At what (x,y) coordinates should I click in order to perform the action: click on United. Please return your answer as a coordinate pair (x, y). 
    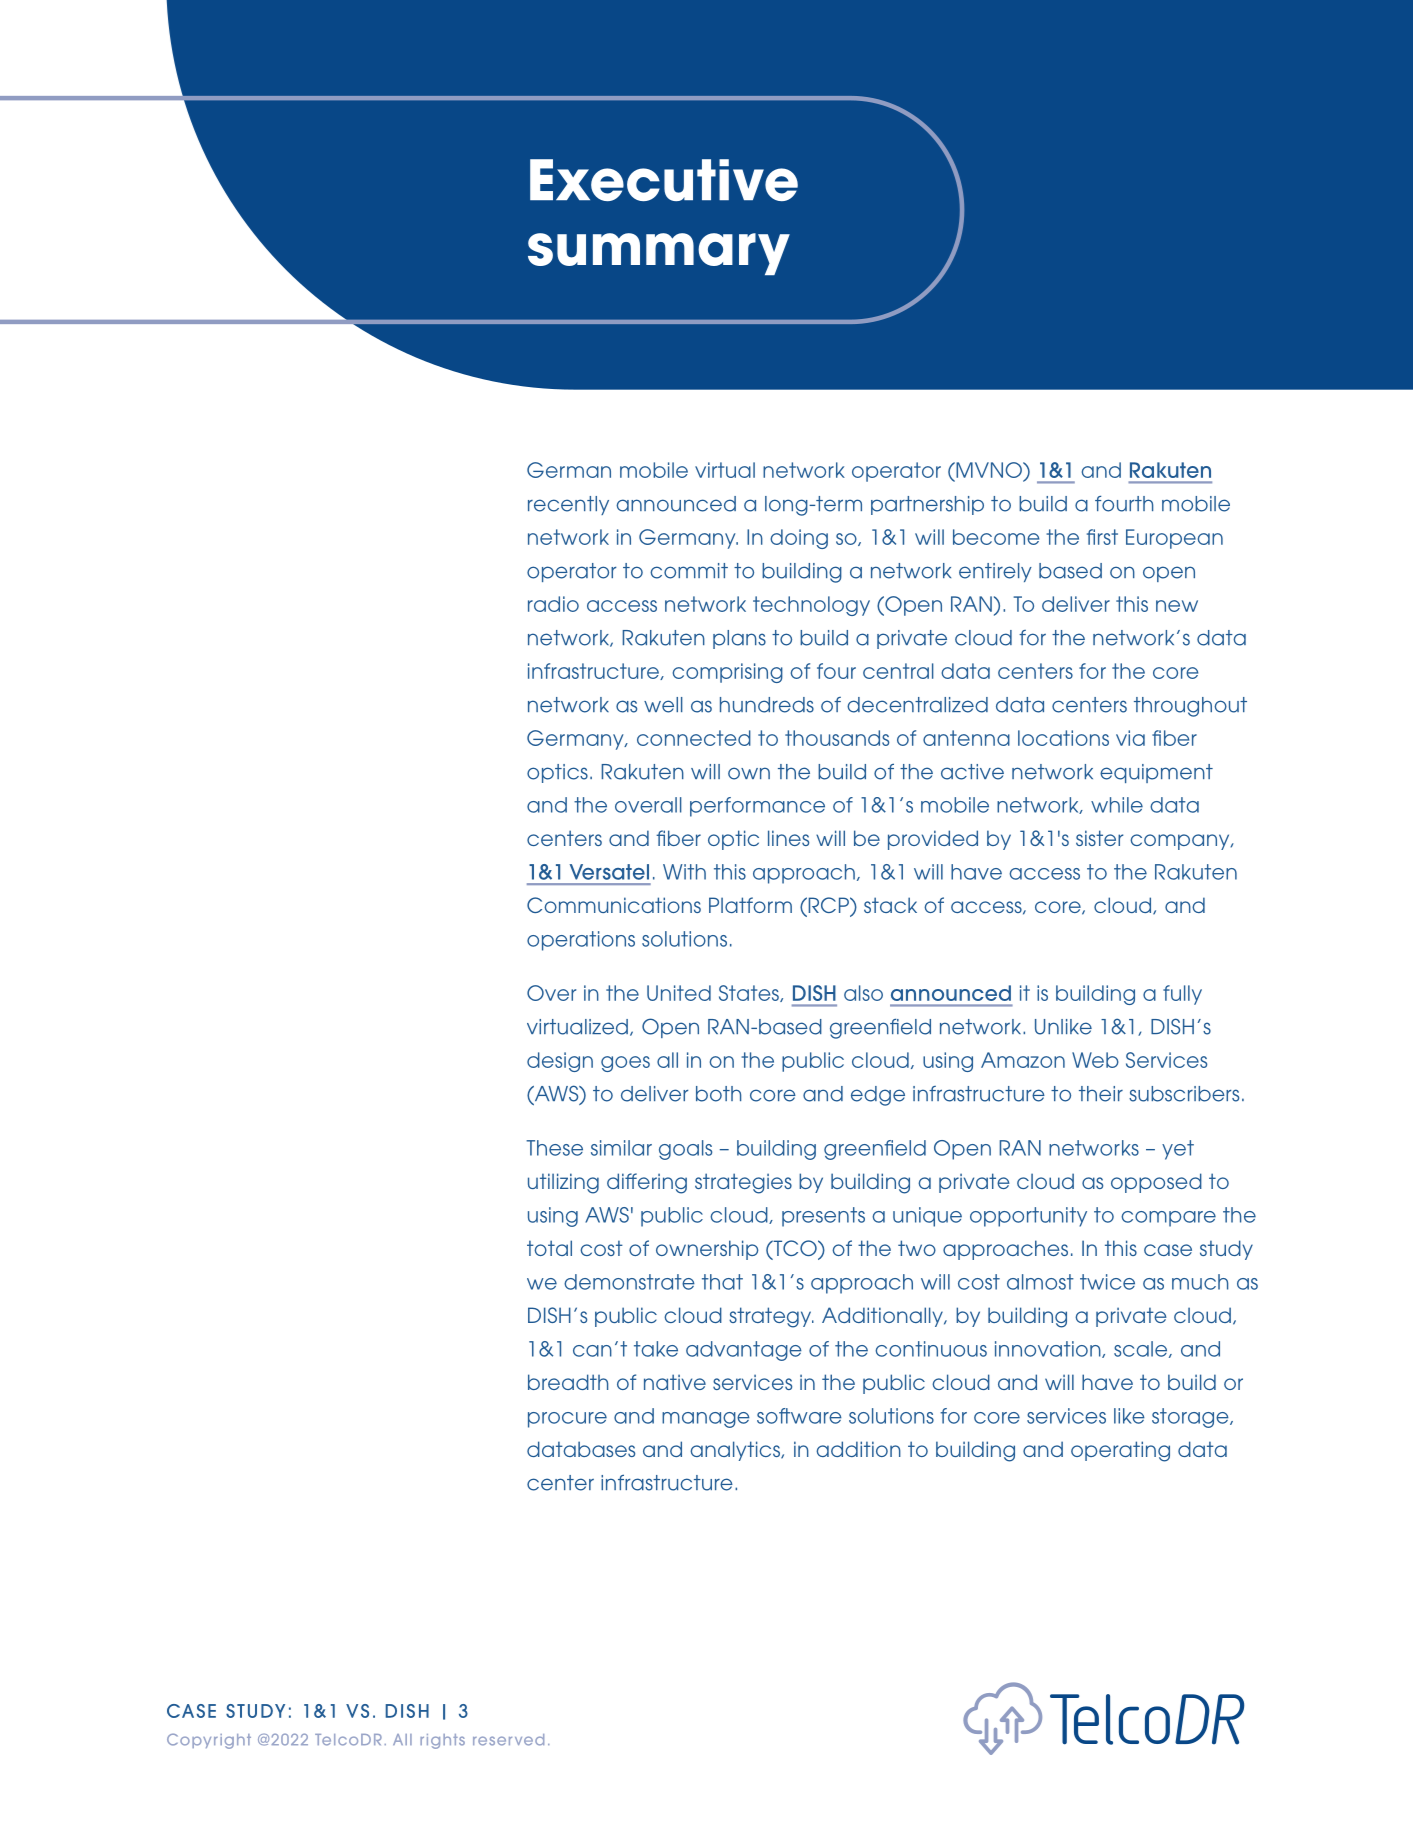
    Looking at the image, I should click on (679, 993).
